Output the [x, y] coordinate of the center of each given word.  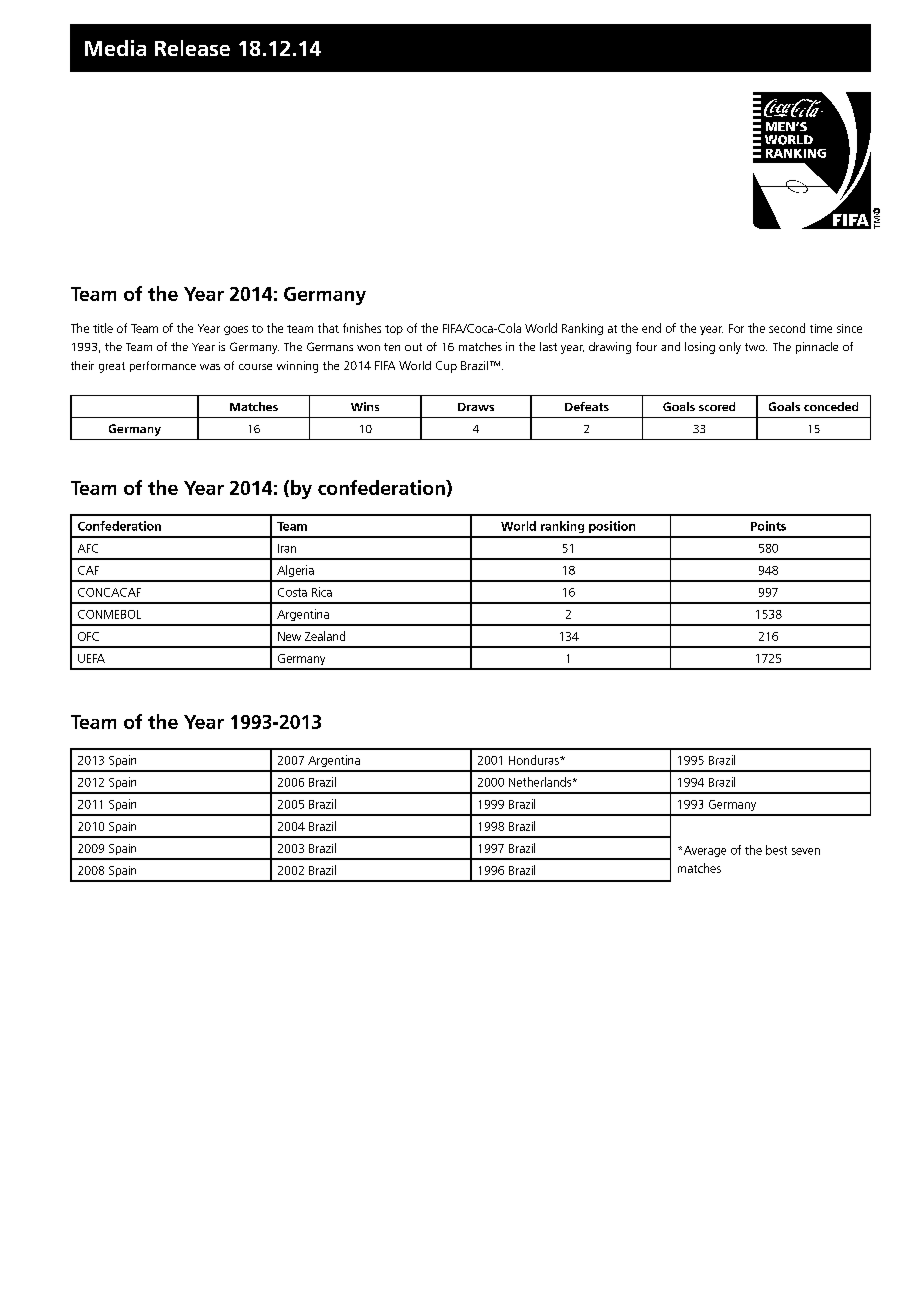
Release [192, 48]
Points [768, 526]
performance [163, 366]
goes [236, 330]
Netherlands [541, 782]
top [394, 330]
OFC [88, 636]
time [821, 328]
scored [717, 406]
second [787, 328]
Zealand [325, 636]
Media [115, 48]
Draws [476, 407]
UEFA [91, 658]
